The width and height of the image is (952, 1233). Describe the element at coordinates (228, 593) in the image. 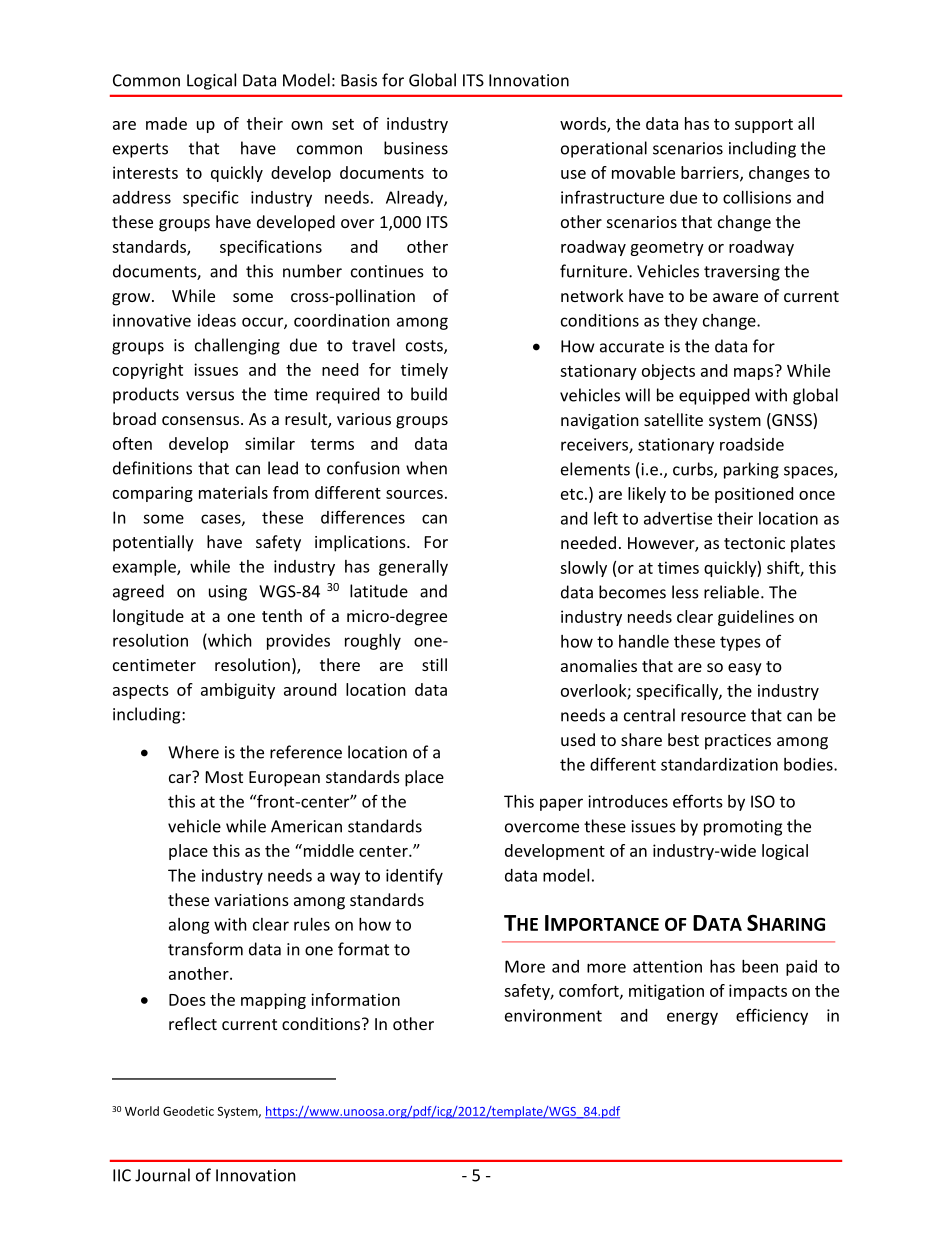

I see `using` at that location.
